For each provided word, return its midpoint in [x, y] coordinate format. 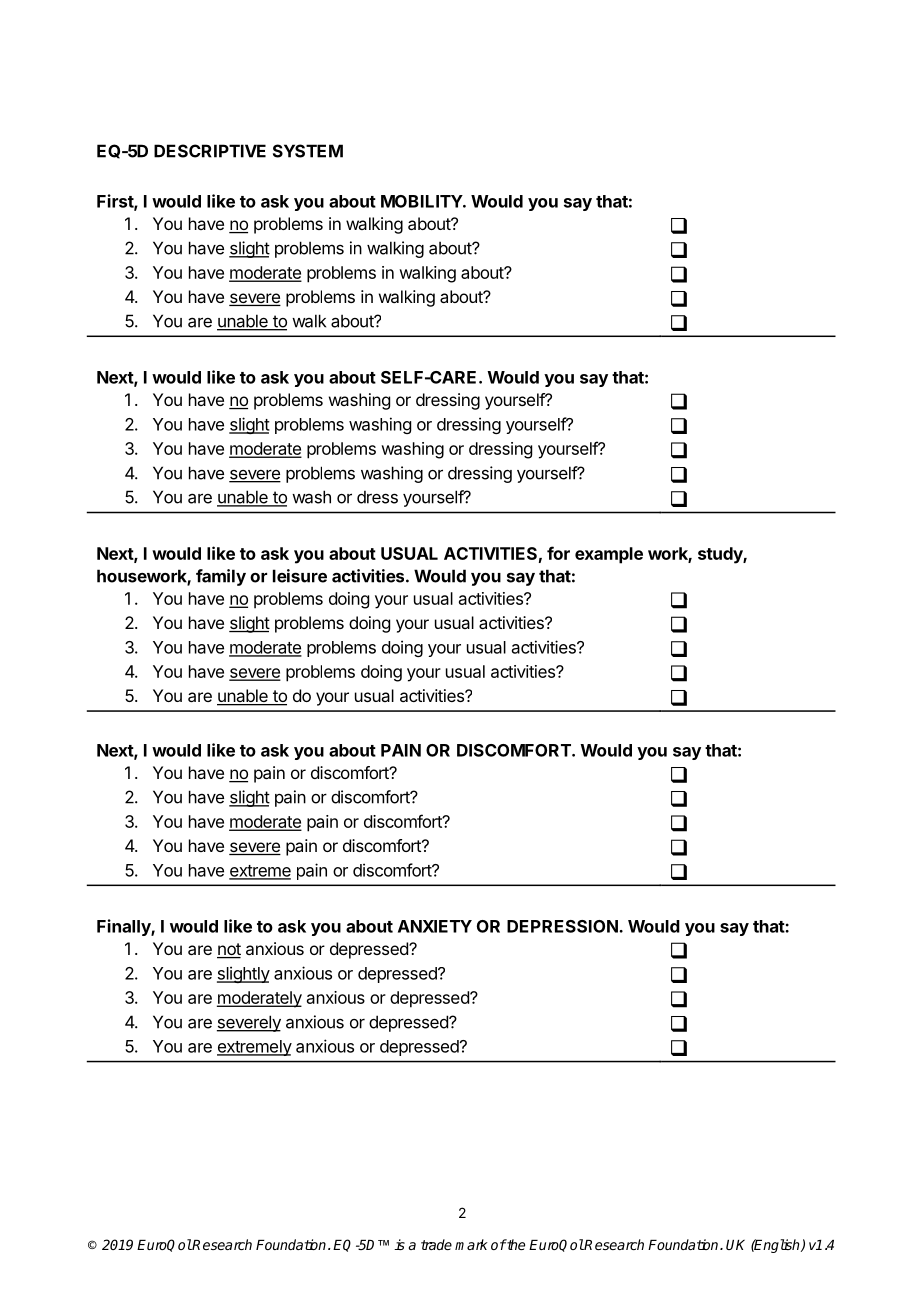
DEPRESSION [563, 926]
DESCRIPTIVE [210, 151]
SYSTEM [308, 151]
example [609, 555]
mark [471, 1244]
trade [436, 1244]
